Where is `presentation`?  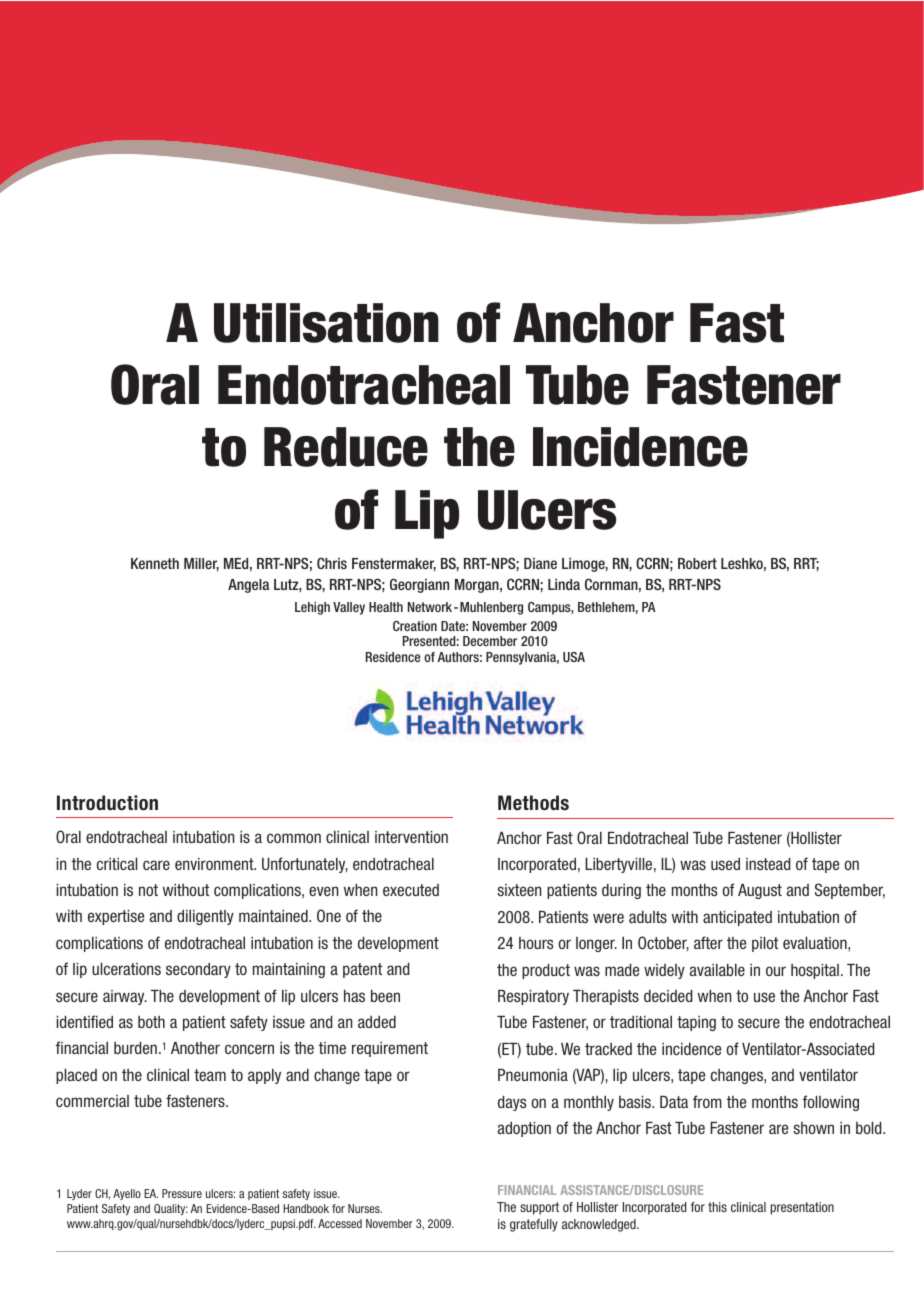
presentation is located at coordinates (802, 1208).
